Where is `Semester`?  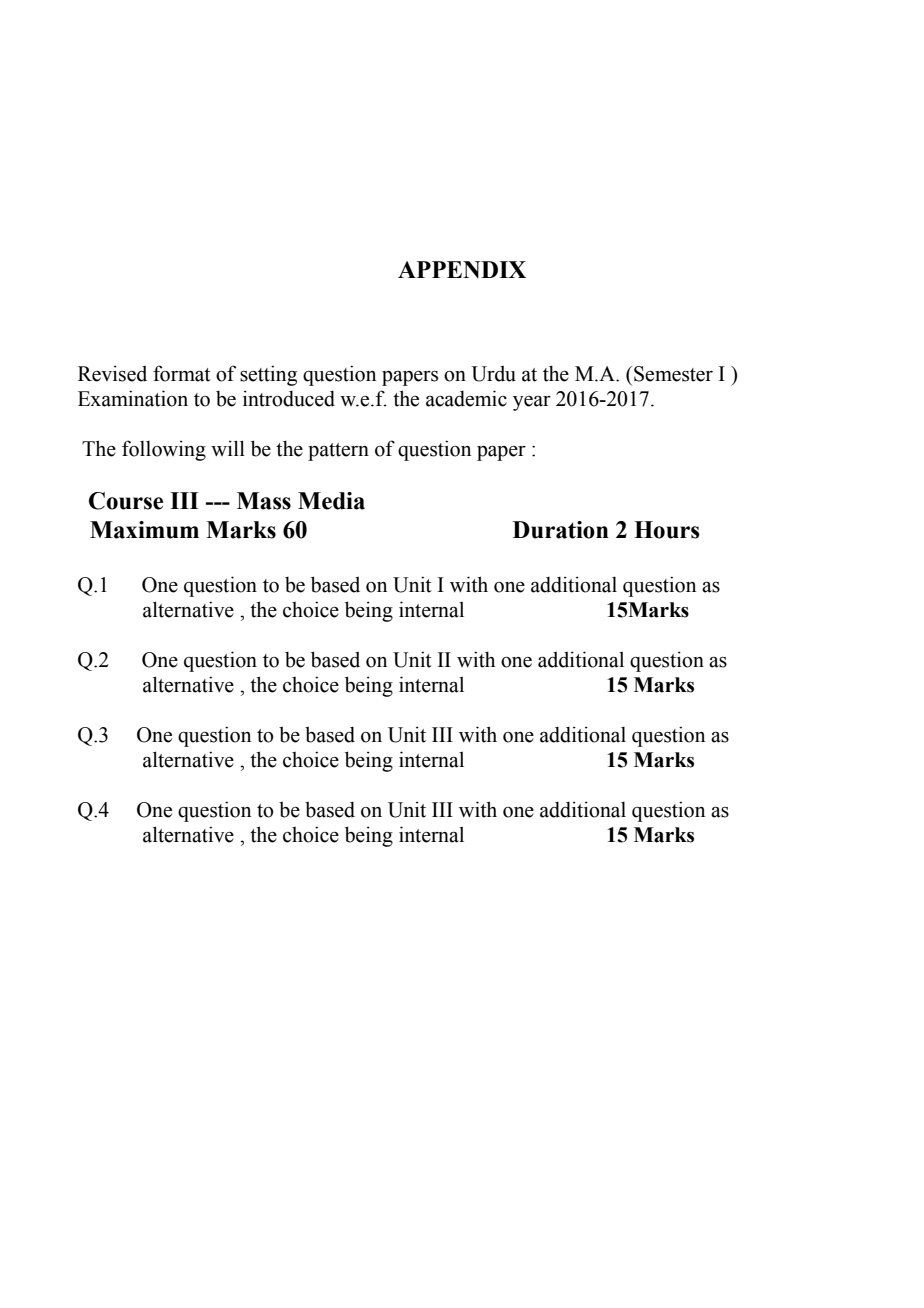 Semester is located at coordinates (673, 374).
